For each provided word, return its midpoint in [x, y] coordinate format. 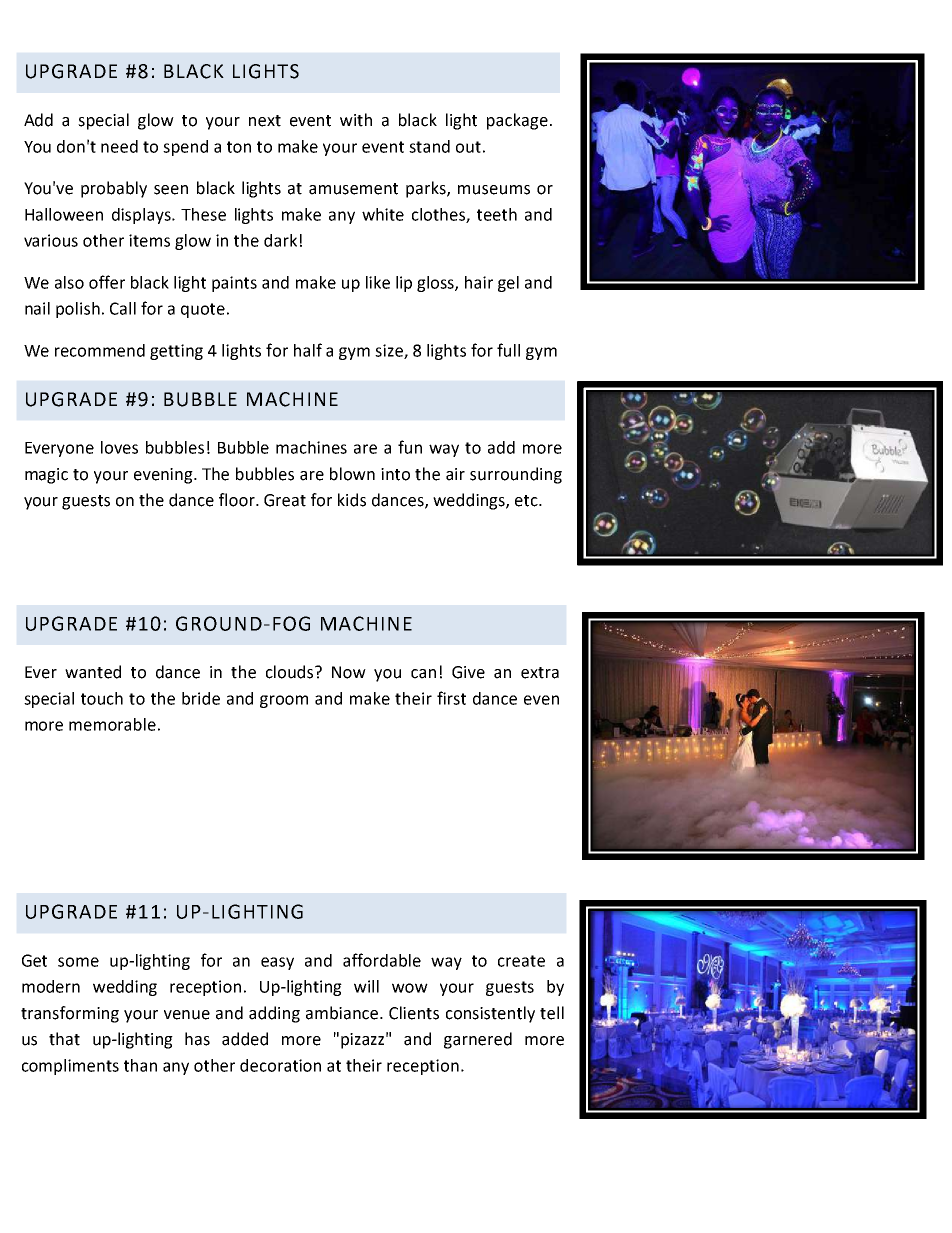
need [119, 146]
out [468, 147]
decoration [280, 1065]
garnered [478, 1040]
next [265, 121]
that [64, 1039]
